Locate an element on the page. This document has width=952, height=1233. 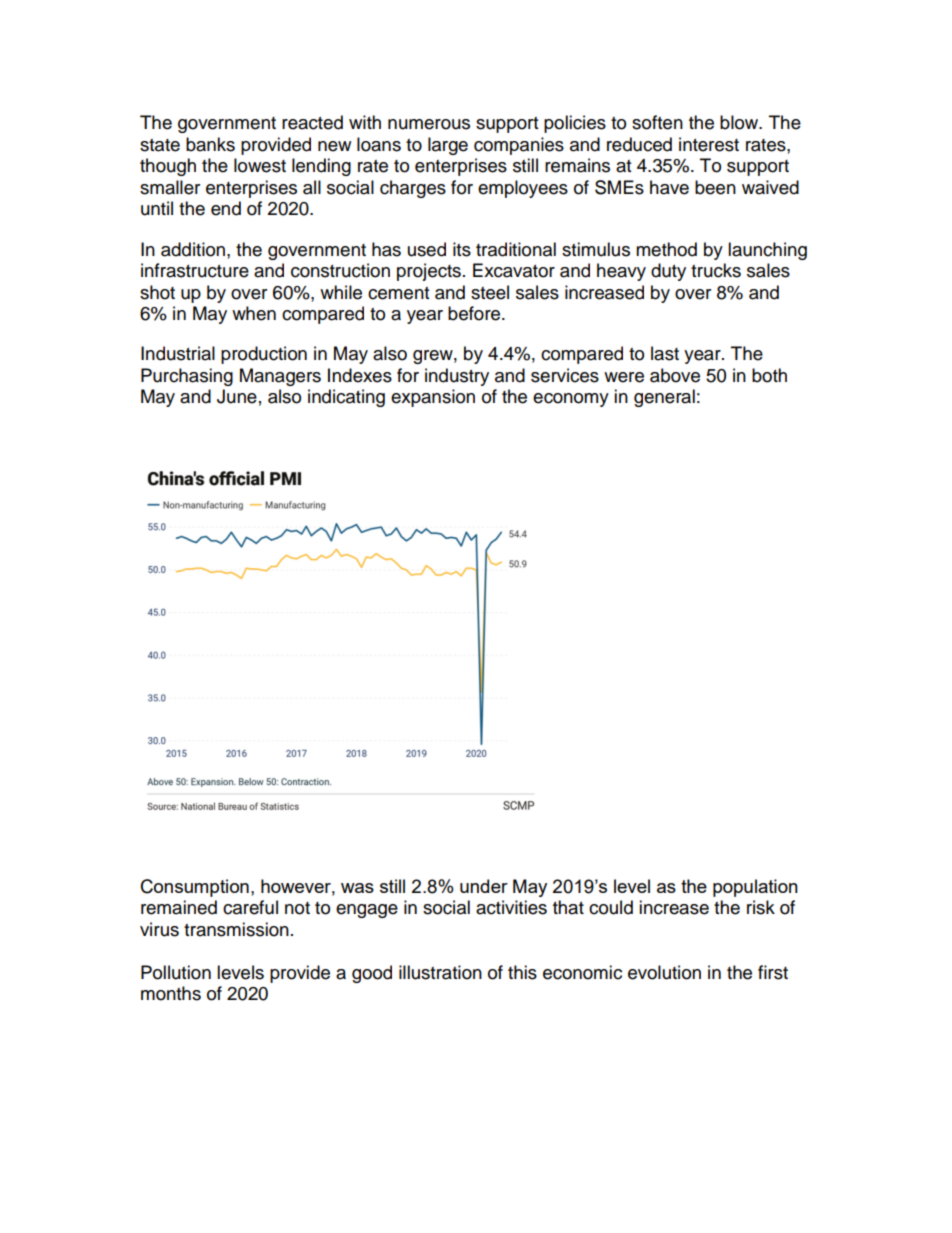
large is located at coordinates (448, 146).
